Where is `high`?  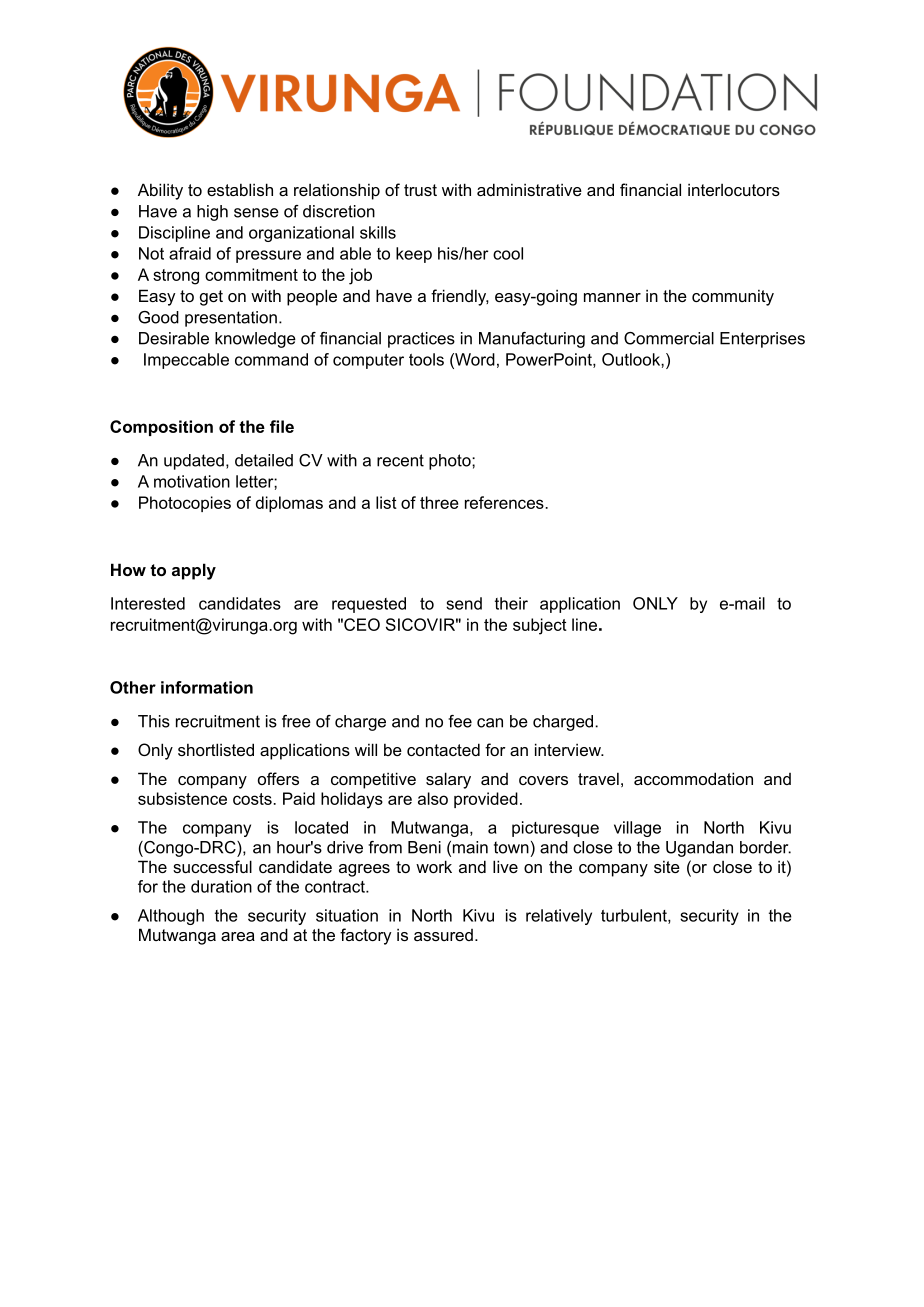 high is located at coordinates (212, 213).
